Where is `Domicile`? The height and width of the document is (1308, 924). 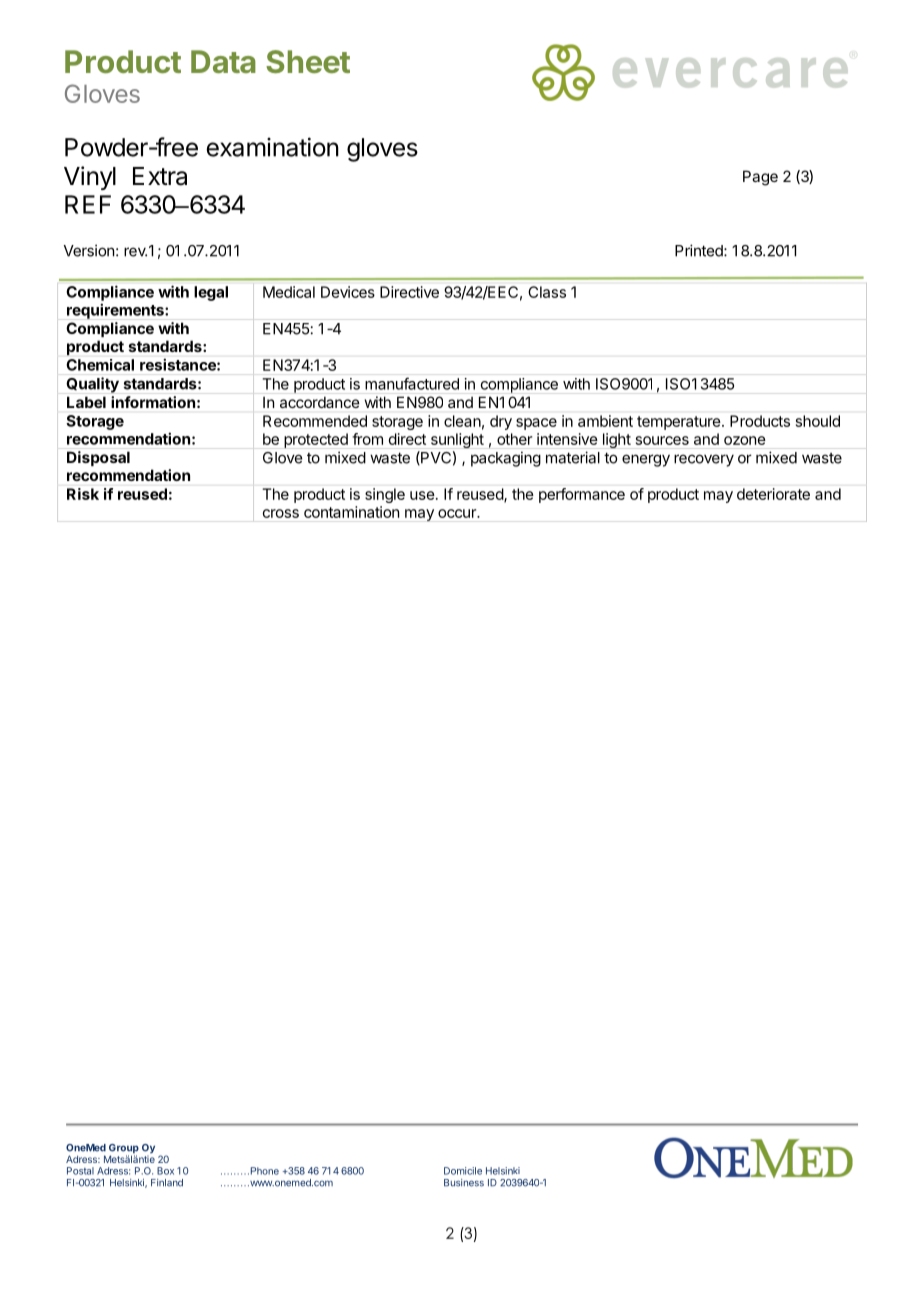 Domicile is located at coordinates (463, 1171).
